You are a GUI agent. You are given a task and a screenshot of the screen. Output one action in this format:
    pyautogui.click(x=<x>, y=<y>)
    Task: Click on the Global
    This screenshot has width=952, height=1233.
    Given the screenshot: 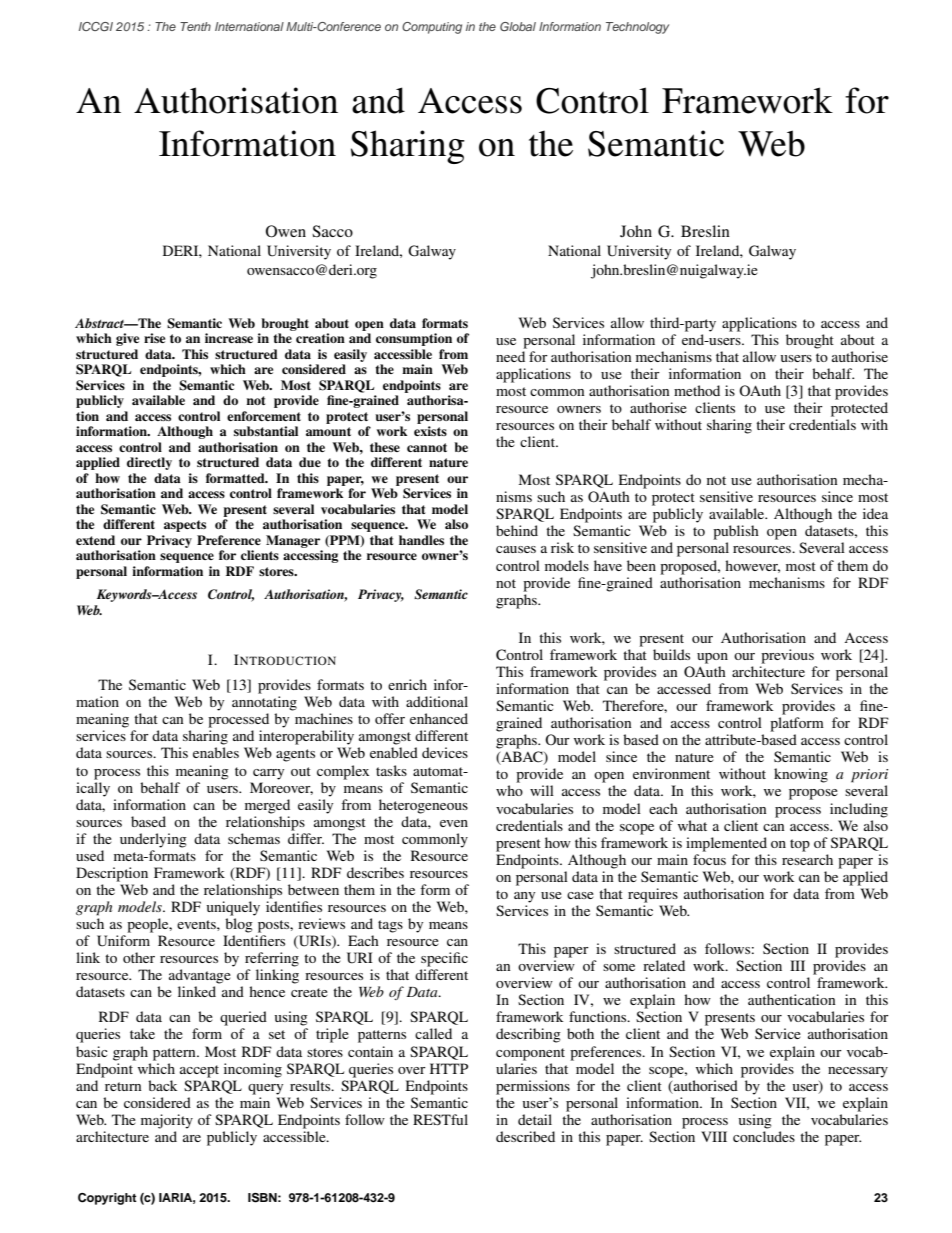 What is the action you would take?
    pyautogui.click(x=518, y=26)
